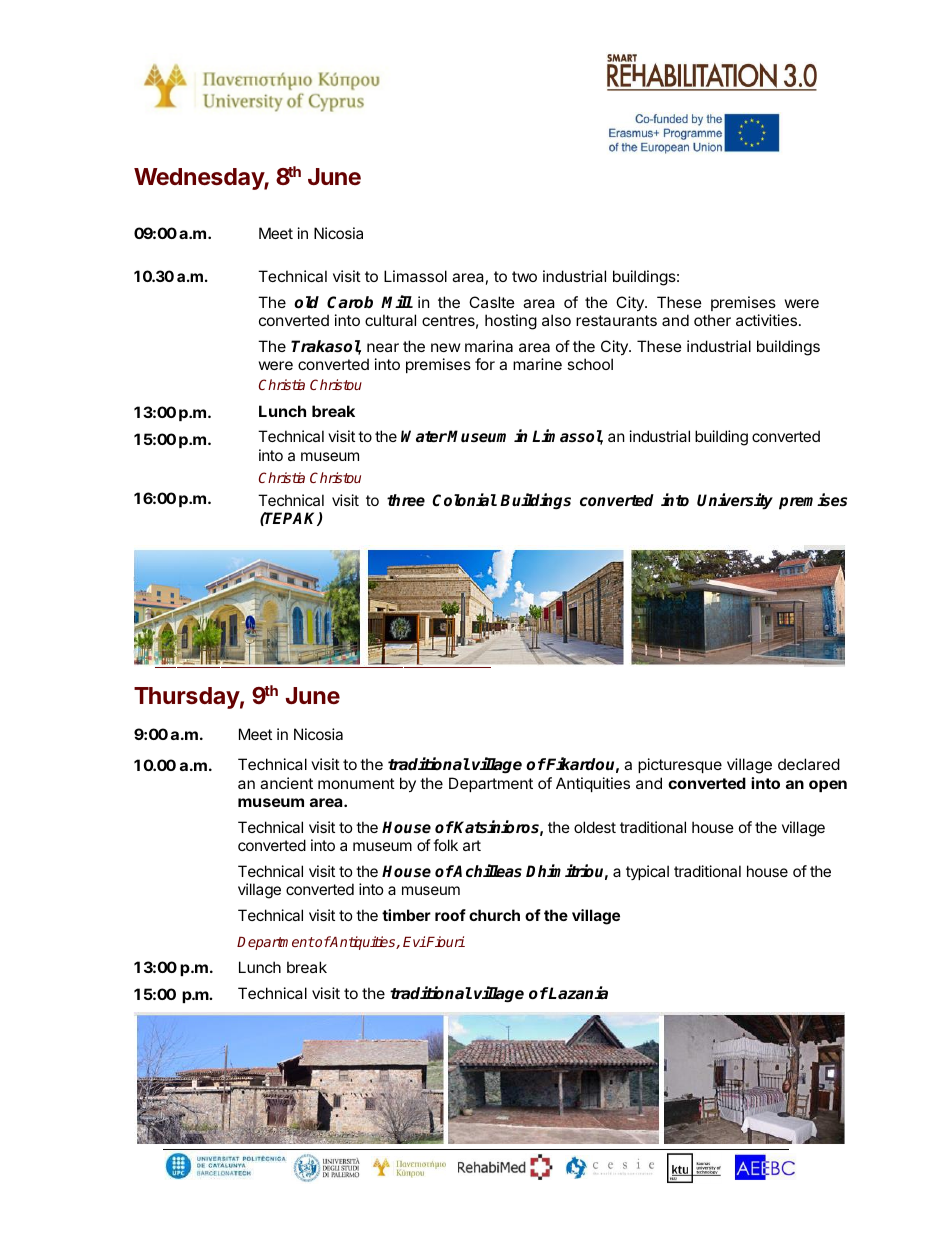 The width and height of the document is (952, 1233). I want to click on also, so click(556, 320).
